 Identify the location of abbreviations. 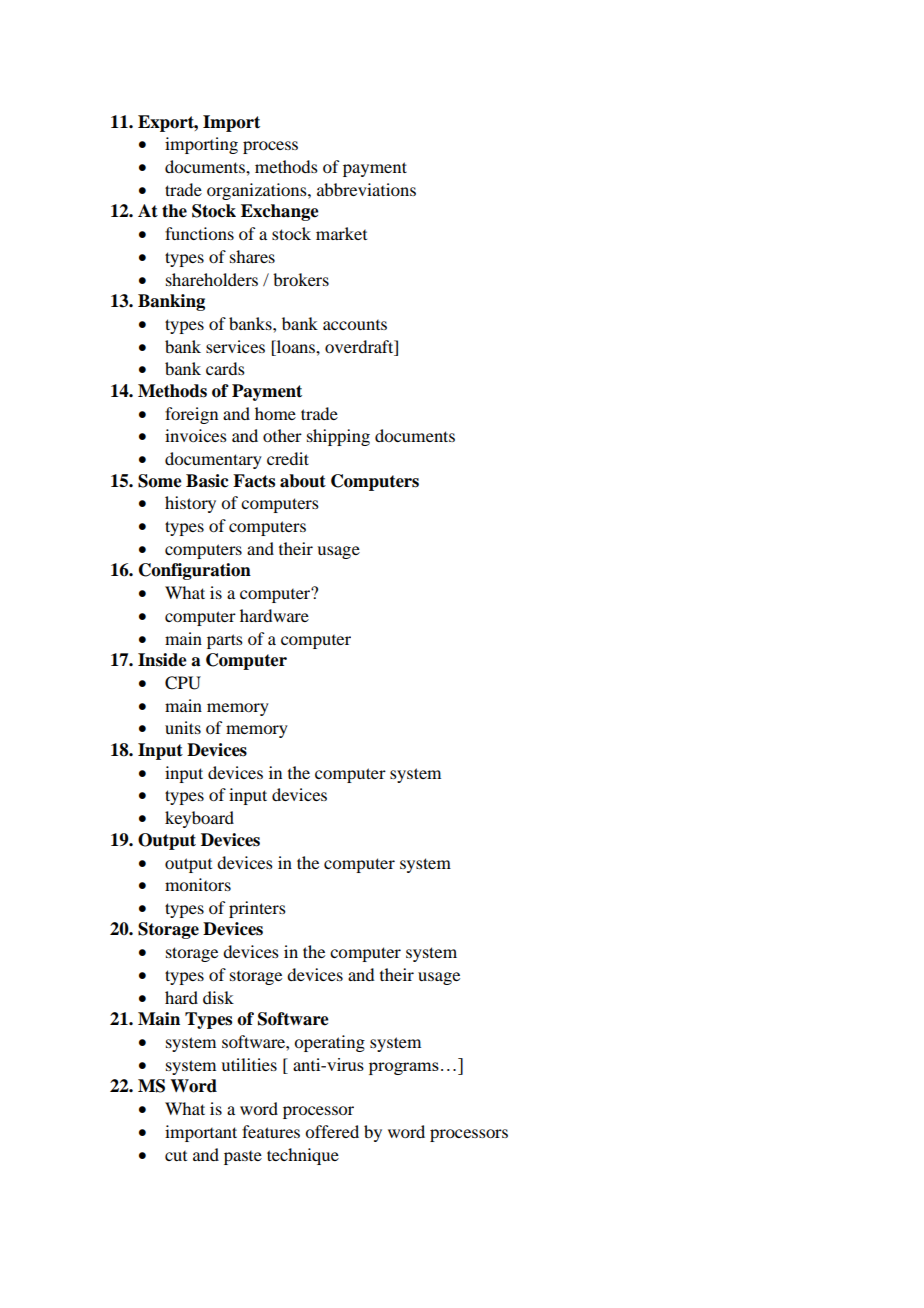
(366, 189).
